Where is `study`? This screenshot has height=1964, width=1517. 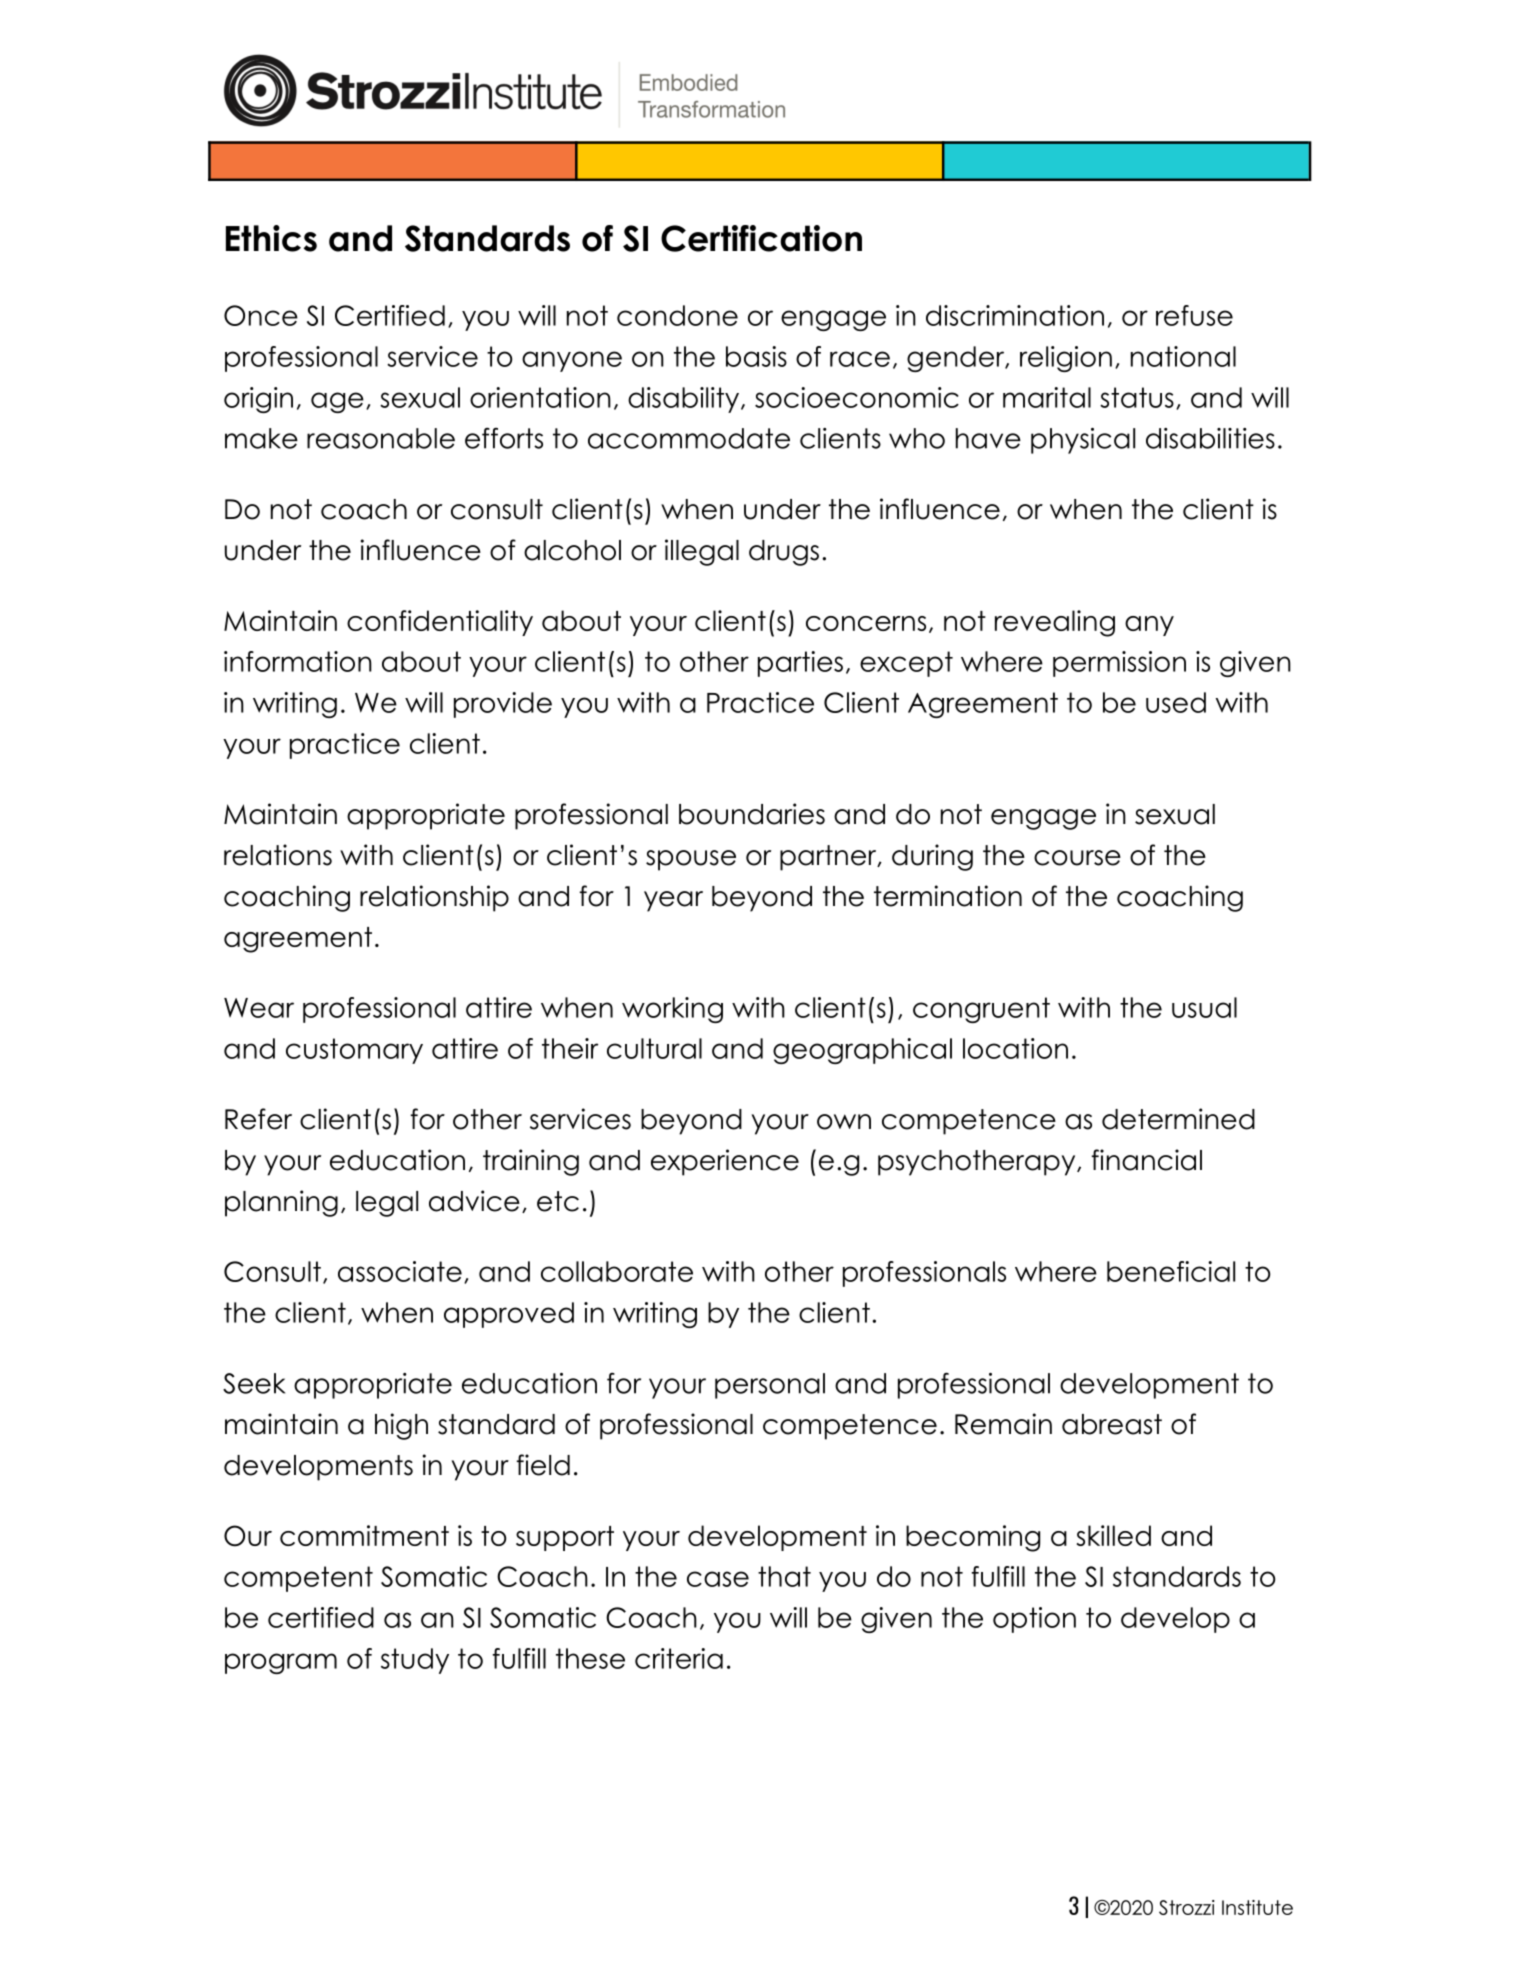 study is located at coordinates (415, 1661).
